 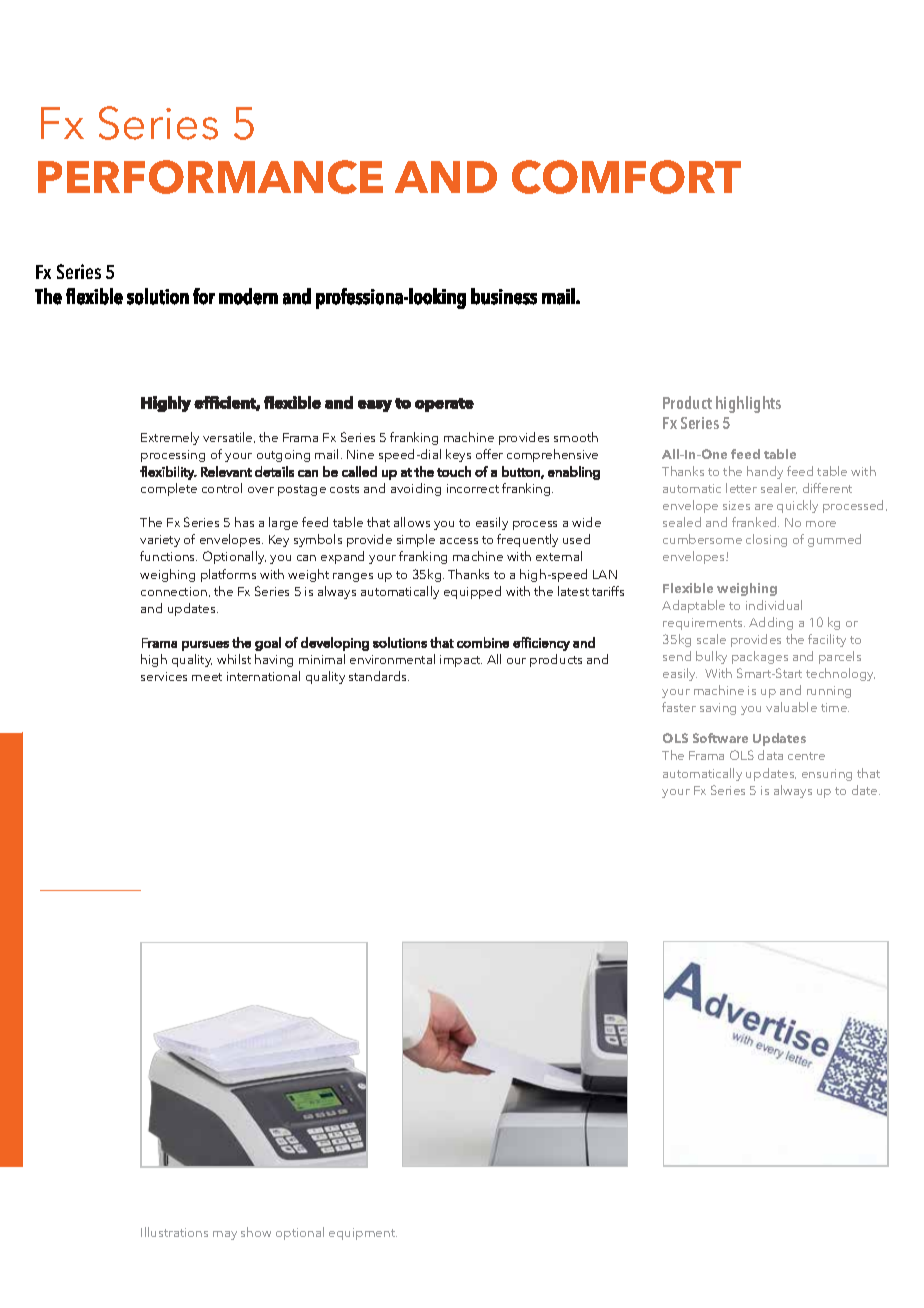 I want to click on show, so click(x=256, y=1232).
